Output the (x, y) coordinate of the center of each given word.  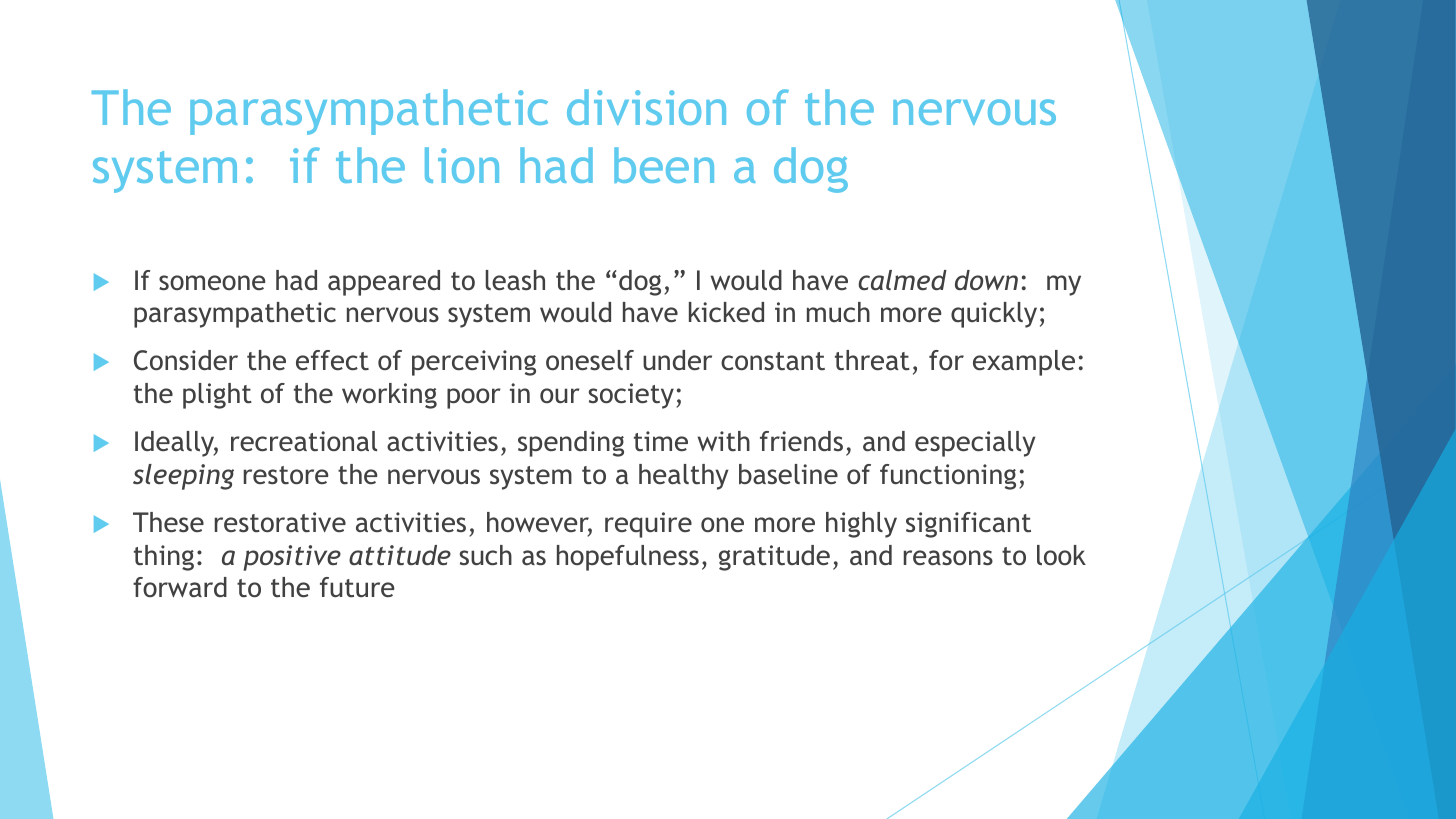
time (661, 441)
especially (975, 444)
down (986, 280)
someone (212, 282)
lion (462, 165)
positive (292, 558)
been (664, 165)
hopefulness (628, 558)
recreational (304, 441)
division (646, 107)
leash (515, 280)
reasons (948, 557)
